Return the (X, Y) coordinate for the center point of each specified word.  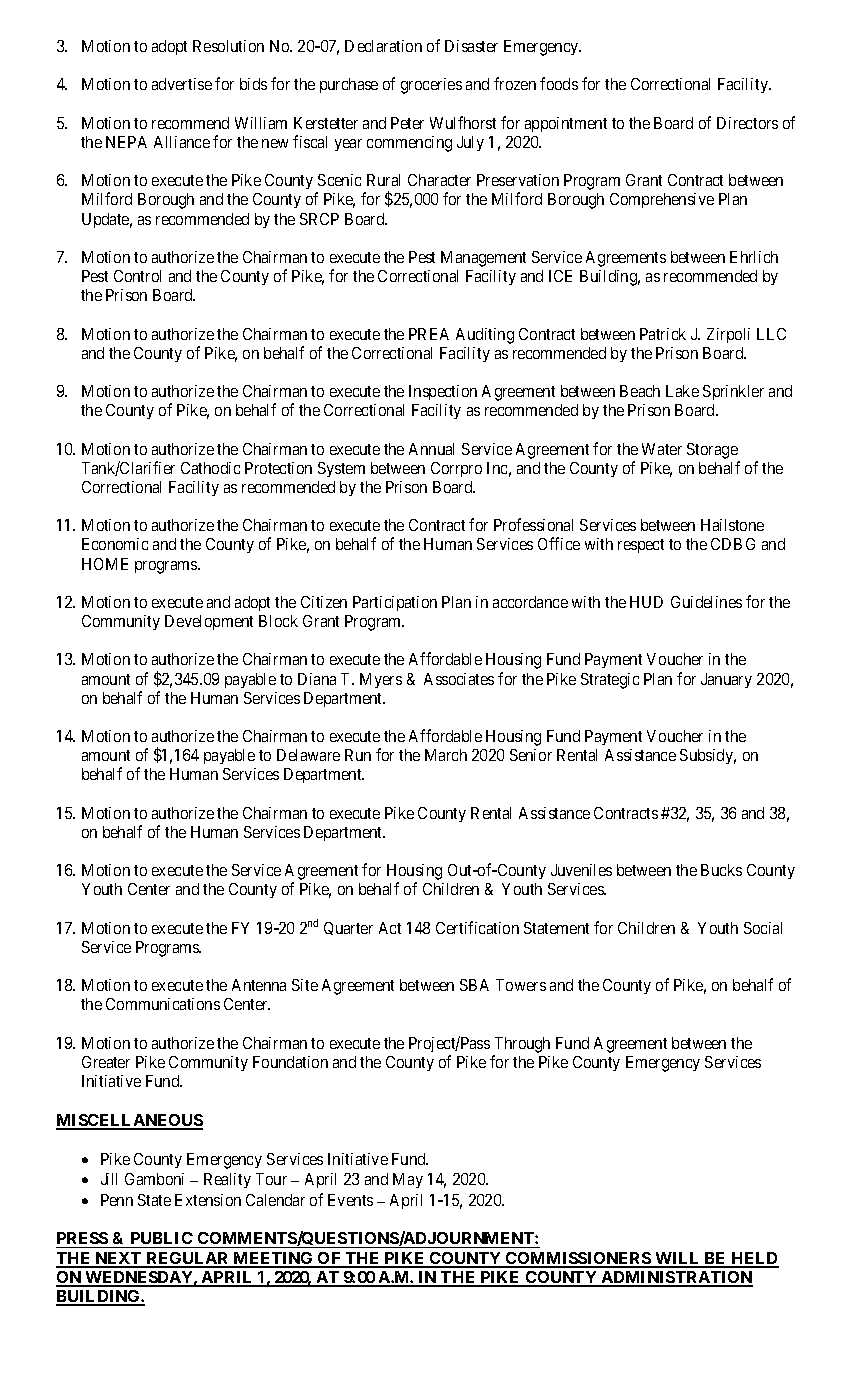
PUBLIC (161, 1240)
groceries (431, 86)
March (446, 755)
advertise (182, 84)
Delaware (308, 755)
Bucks (721, 870)
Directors (747, 123)
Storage (712, 451)
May (408, 1180)
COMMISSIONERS (578, 1259)
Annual (431, 449)
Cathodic (210, 468)
